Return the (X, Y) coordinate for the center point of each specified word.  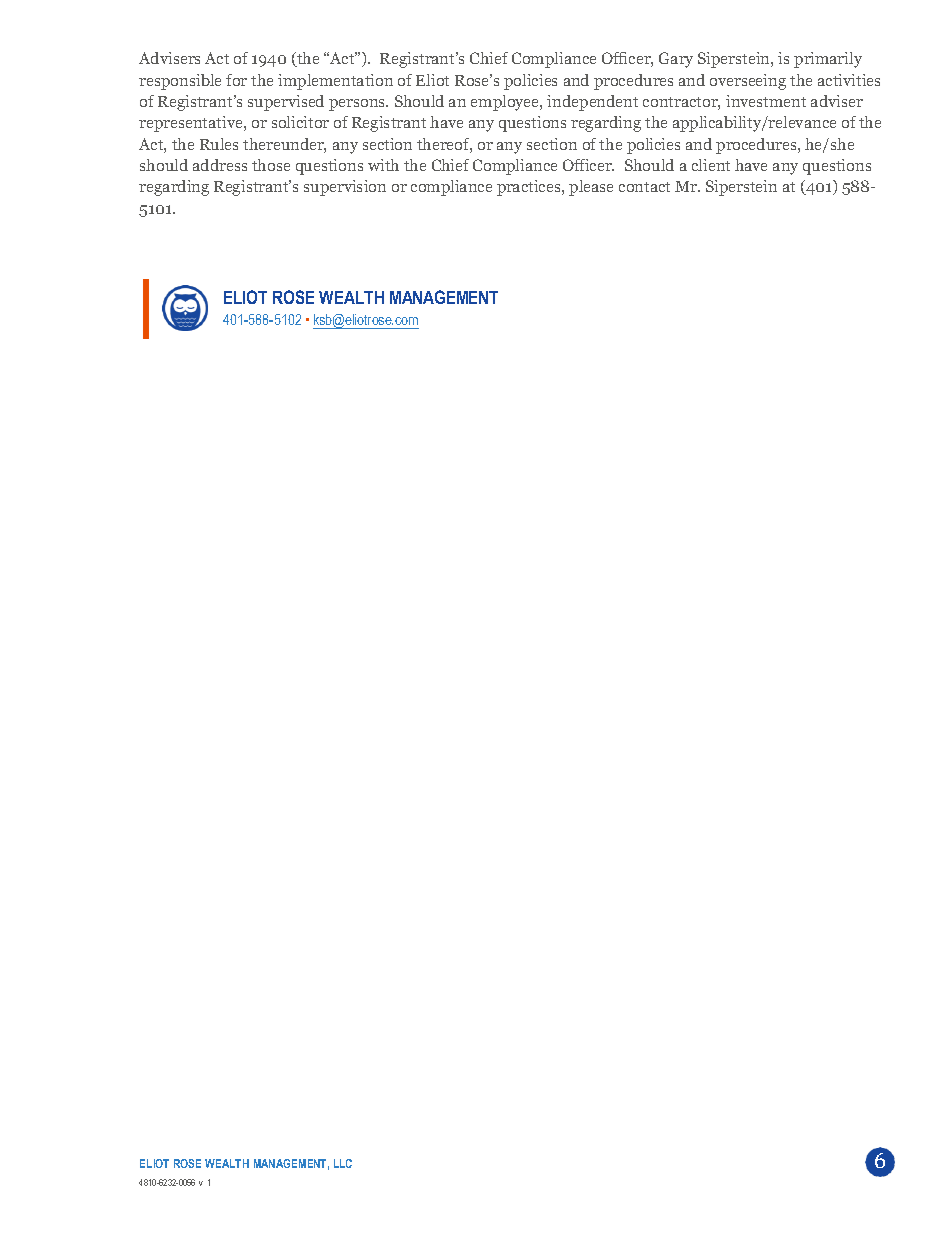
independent (592, 103)
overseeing (748, 82)
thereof (444, 145)
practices (530, 188)
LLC (343, 1163)
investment (766, 101)
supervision (345, 188)
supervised (286, 103)
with (383, 165)
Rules (219, 144)
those (271, 165)
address (220, 165)
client (711, 165)
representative (192, 124)
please (591, 188)
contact (644, 187)
